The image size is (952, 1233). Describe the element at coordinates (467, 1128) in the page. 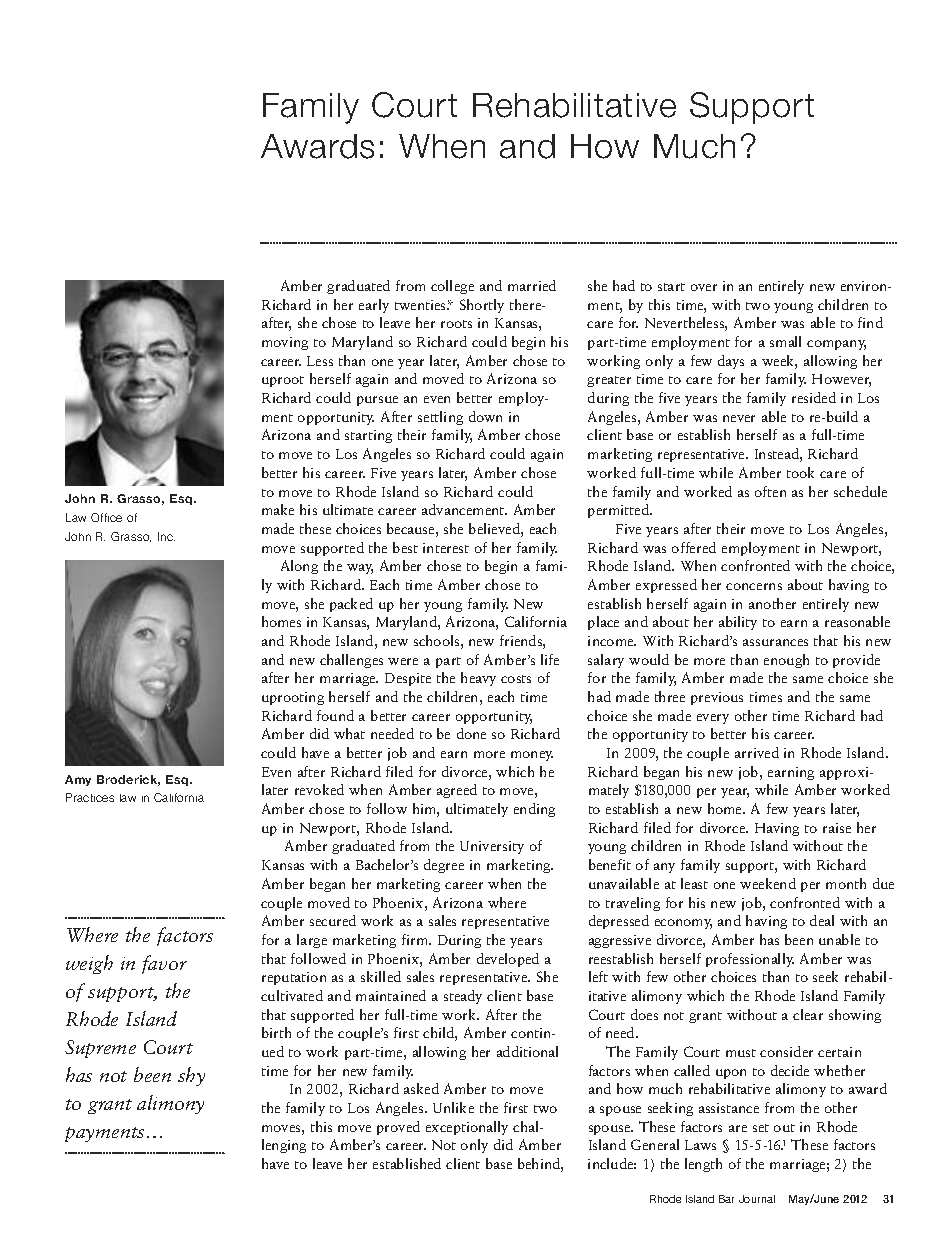

I see `exceptionally` at that location.
